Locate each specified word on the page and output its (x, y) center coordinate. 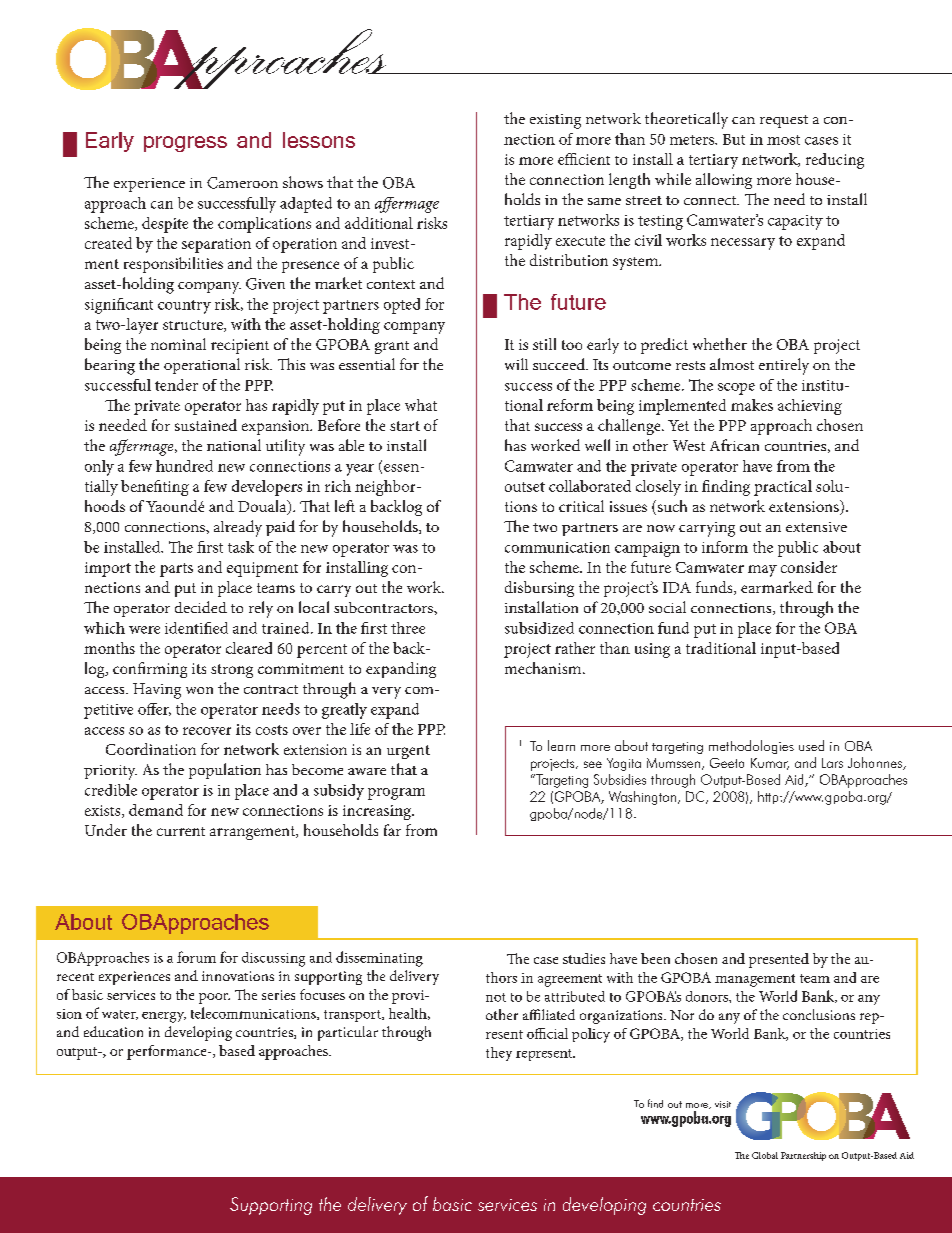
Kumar (770, 764)
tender (176, 385)
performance (168, 1052)
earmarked (777, 587)
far (392, 830)
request (784, 121)
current (181, 831)
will (516, 364)
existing (555, 121)
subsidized (539, 628)
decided (201, 607)
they (499, 1054)
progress (185, 144)
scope (736, 389)
